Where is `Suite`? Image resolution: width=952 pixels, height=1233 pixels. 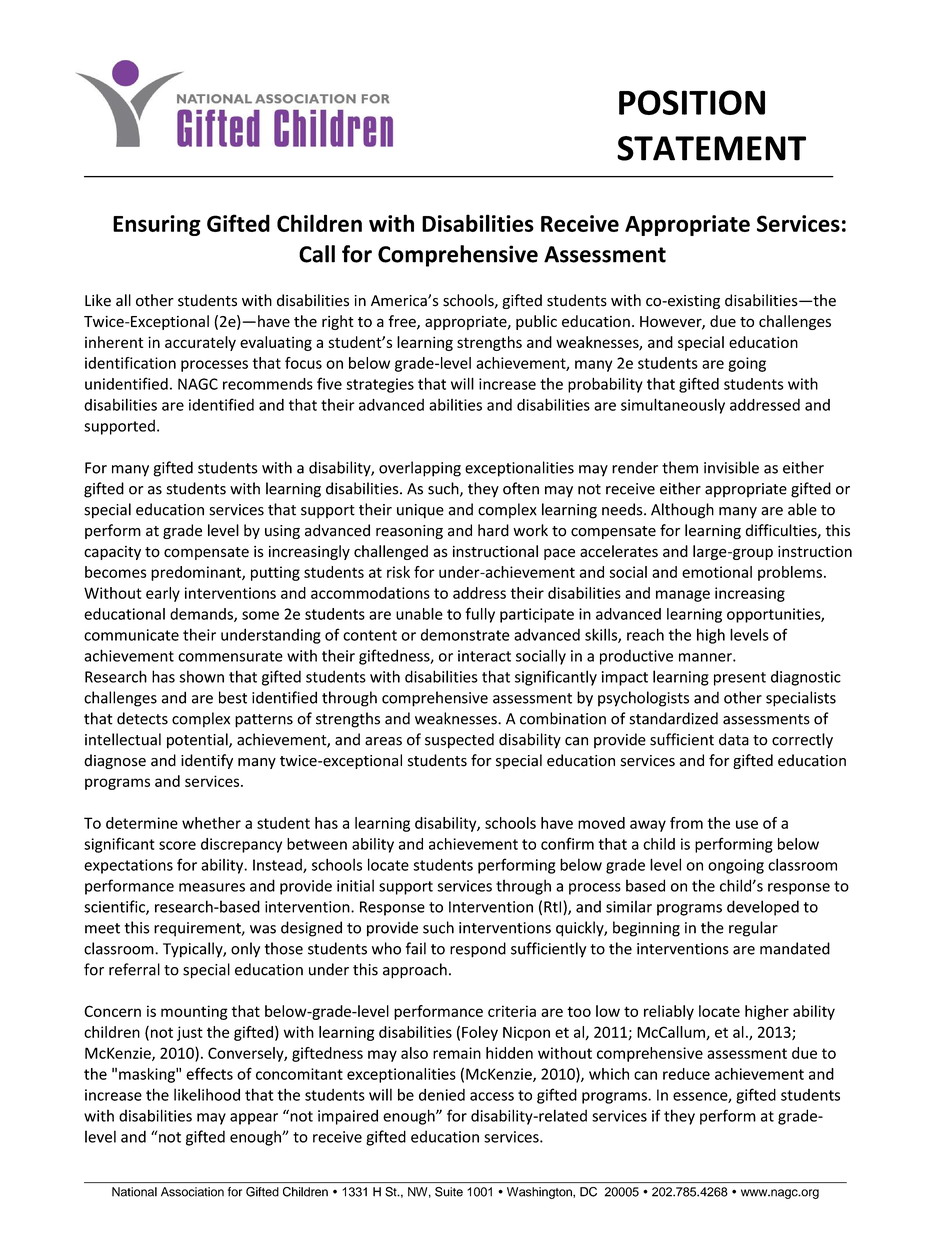
Suite is located at coordinates (449, 1192).
